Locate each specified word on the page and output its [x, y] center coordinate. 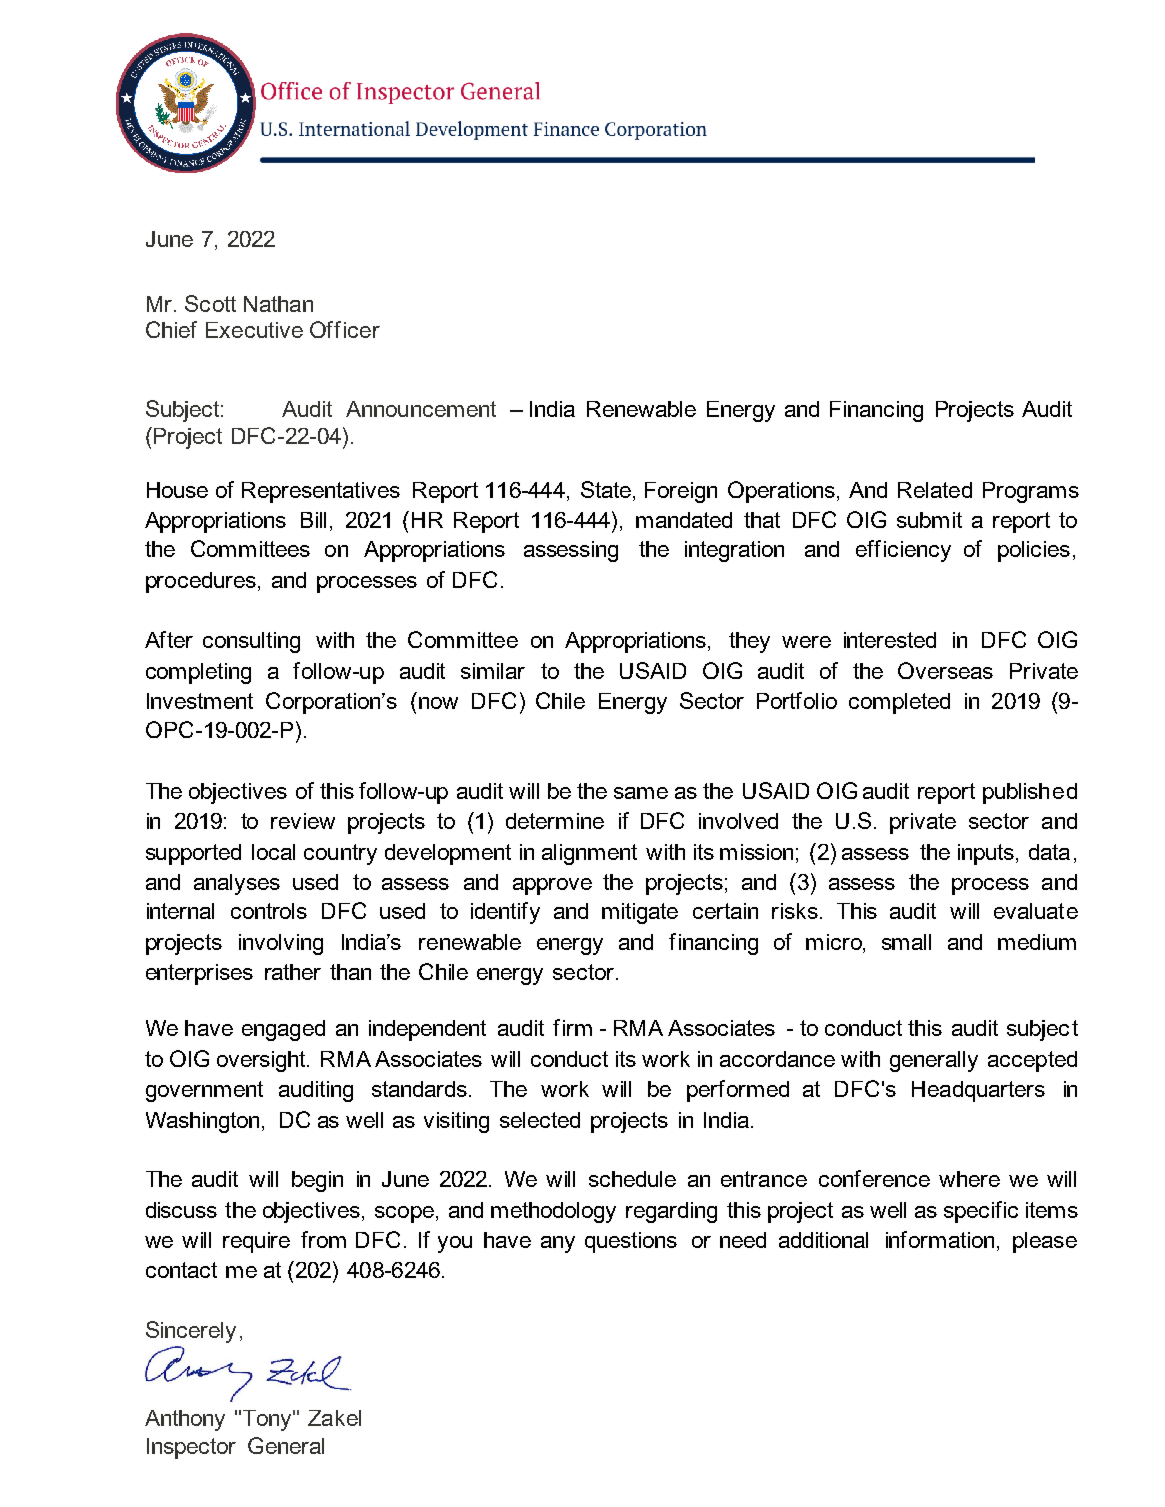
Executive [254, 330]
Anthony [185, 1420]
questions [631, 1242]
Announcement [421, 409]
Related [935, 490]
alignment [589, 854]
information [940, 1239]
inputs [986, 854]
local [273, 852]
